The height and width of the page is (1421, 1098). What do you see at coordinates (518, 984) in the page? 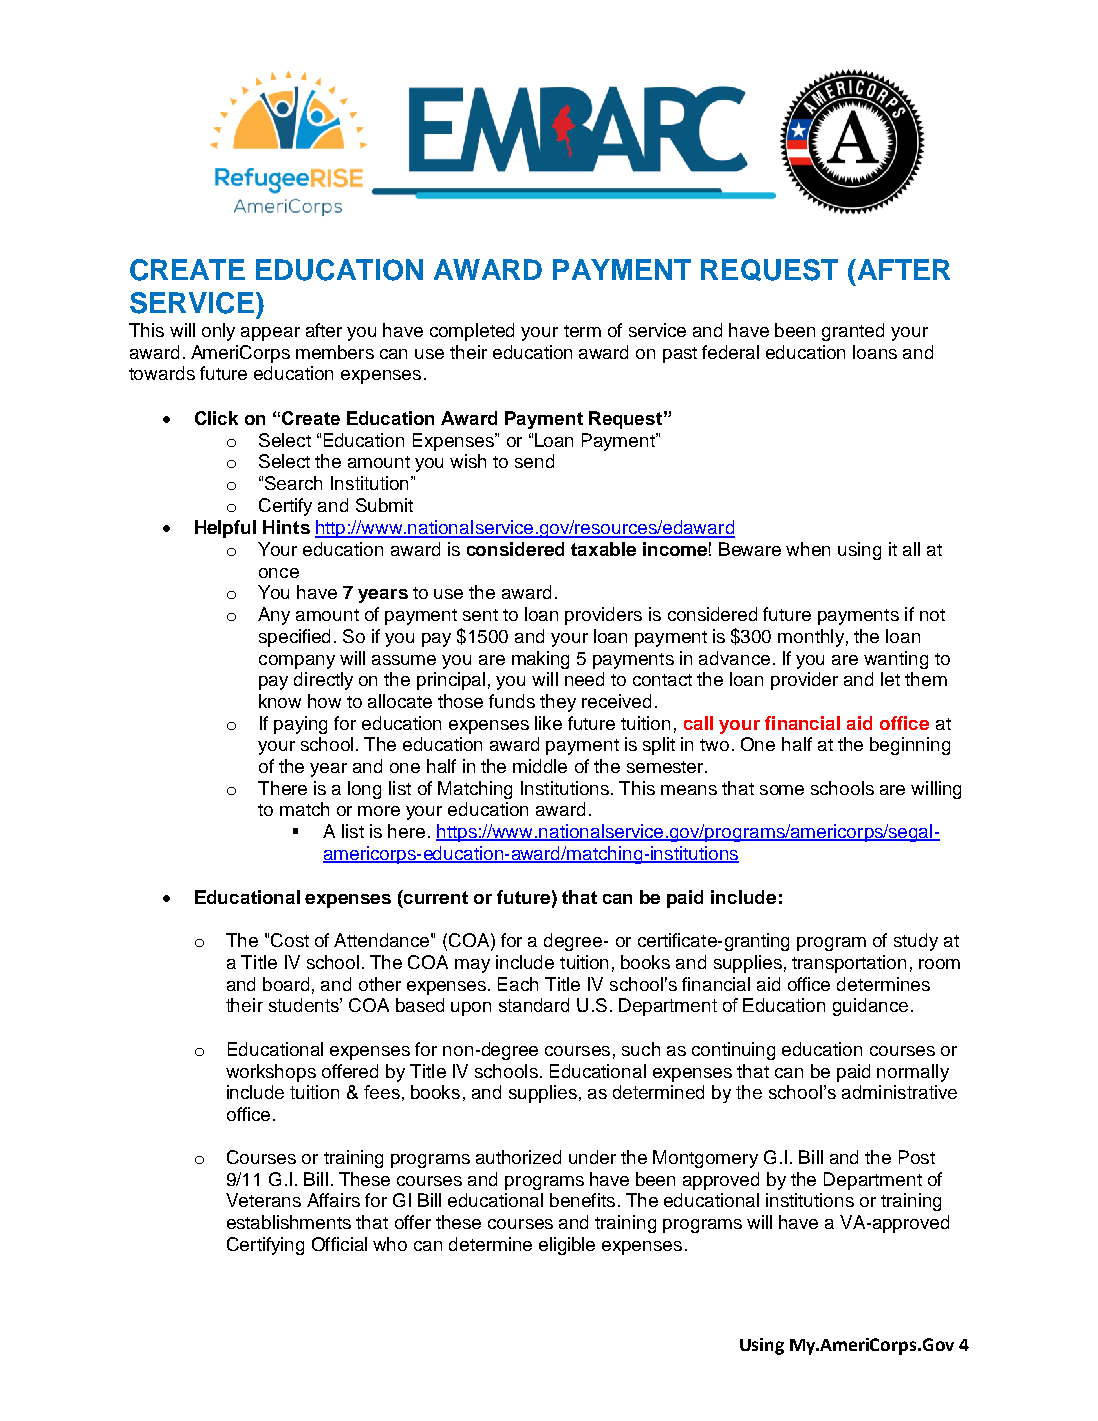
I see `Each` at bounding box center [518, 984].
